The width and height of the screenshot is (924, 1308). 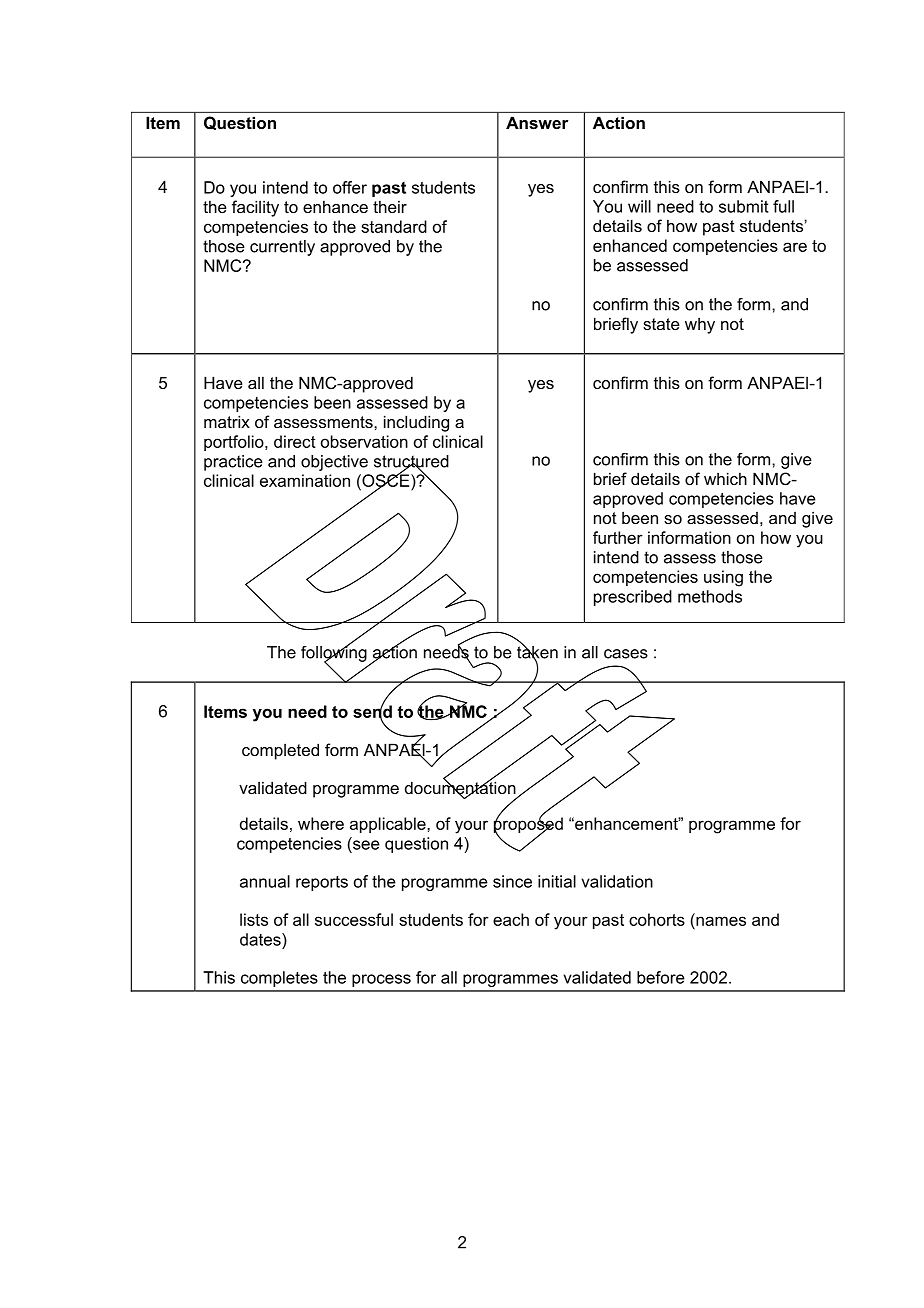 What do you see at coordinates (723, 578) in the screenshot?
I see `using` at bounding box center [723, 578].
